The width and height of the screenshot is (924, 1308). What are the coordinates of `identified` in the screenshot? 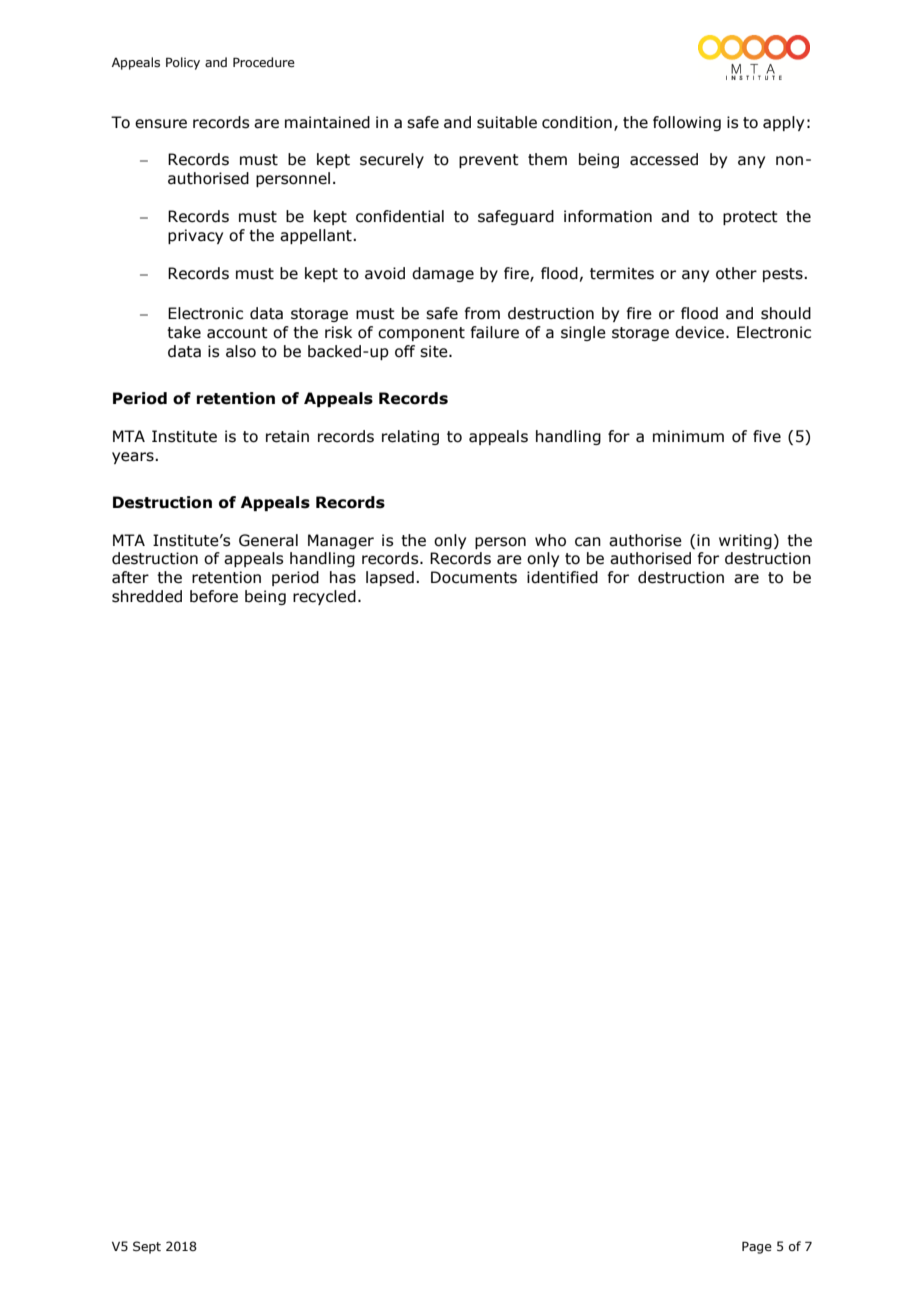 It's located at (562, 577).
